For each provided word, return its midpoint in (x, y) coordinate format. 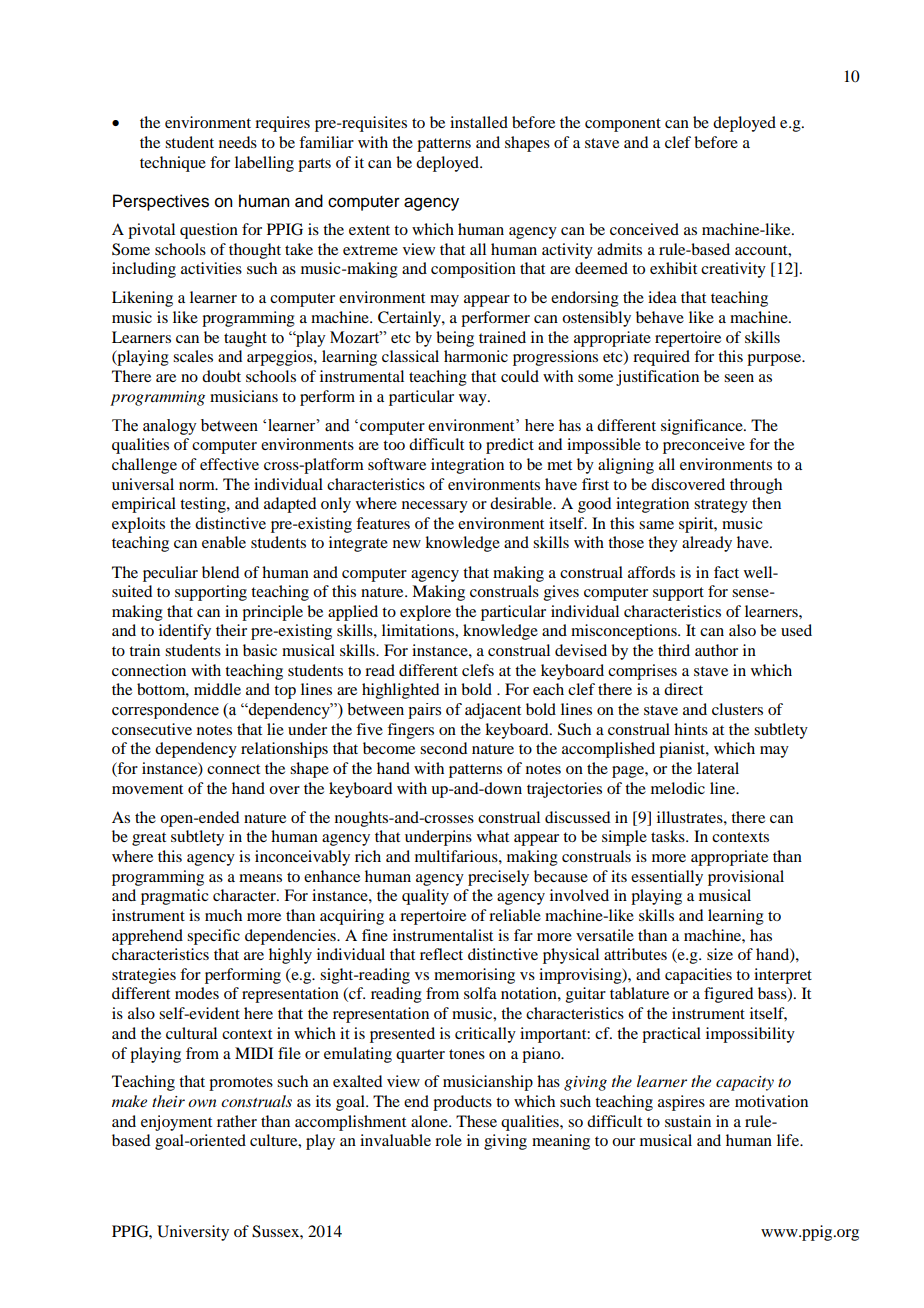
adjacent (493, 711)
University (193, 1233)
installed (479, 122)
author (716, 650)
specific (213, 937)
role (448, 1140)
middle (217, 689)
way (474, 400)
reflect (441, 954)
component (623, 125)
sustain (688, 1121)
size (720, 954)
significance (703, 427)
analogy (170, 427)
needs (238, 142)
